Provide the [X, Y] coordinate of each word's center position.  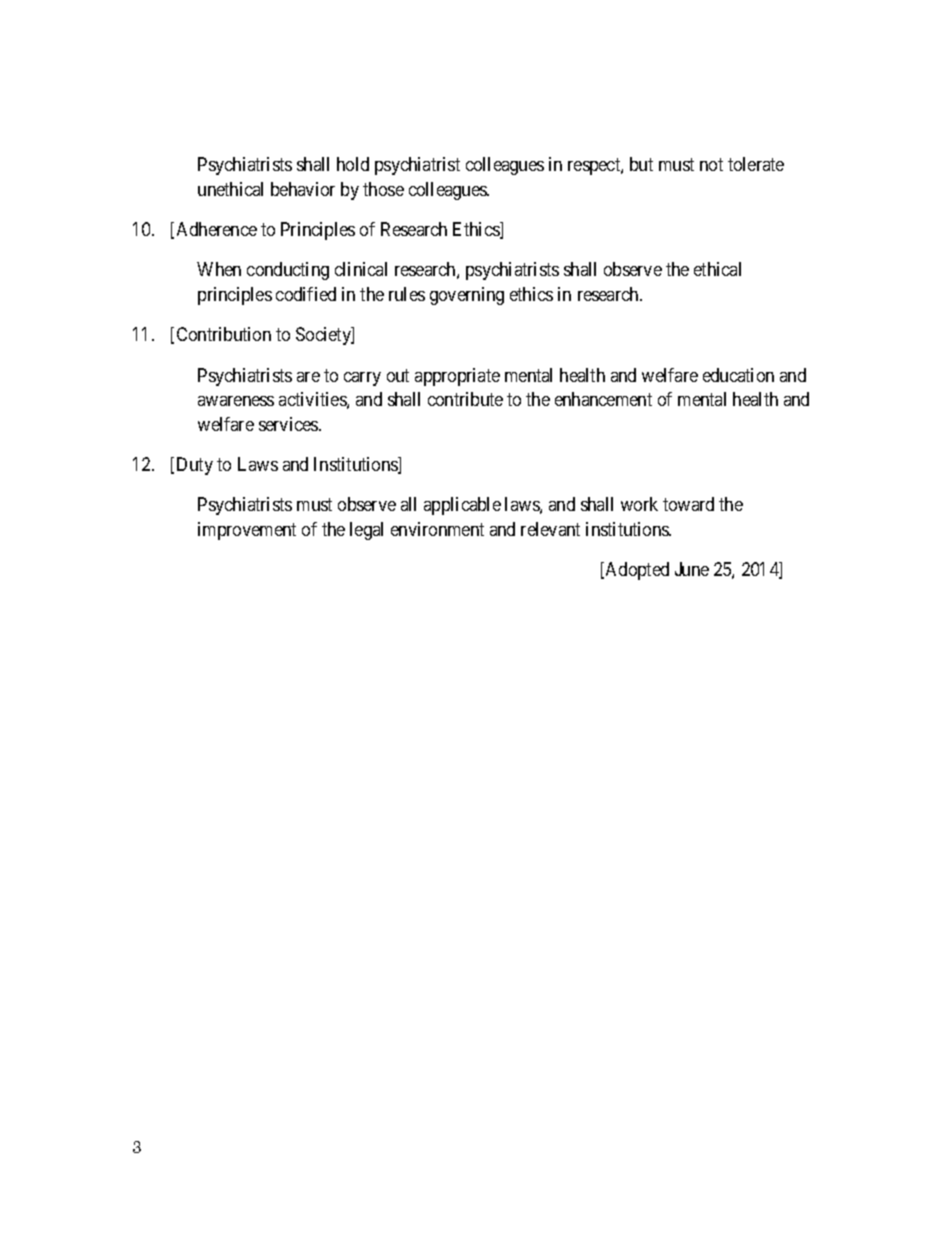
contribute [465, 399]
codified [306, 294]
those [383, 189]
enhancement [603, 399]
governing [467, 296]
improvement [247, 531]
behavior [303, 189]
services [289, 424]
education [738, 375]
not [711, 164]
